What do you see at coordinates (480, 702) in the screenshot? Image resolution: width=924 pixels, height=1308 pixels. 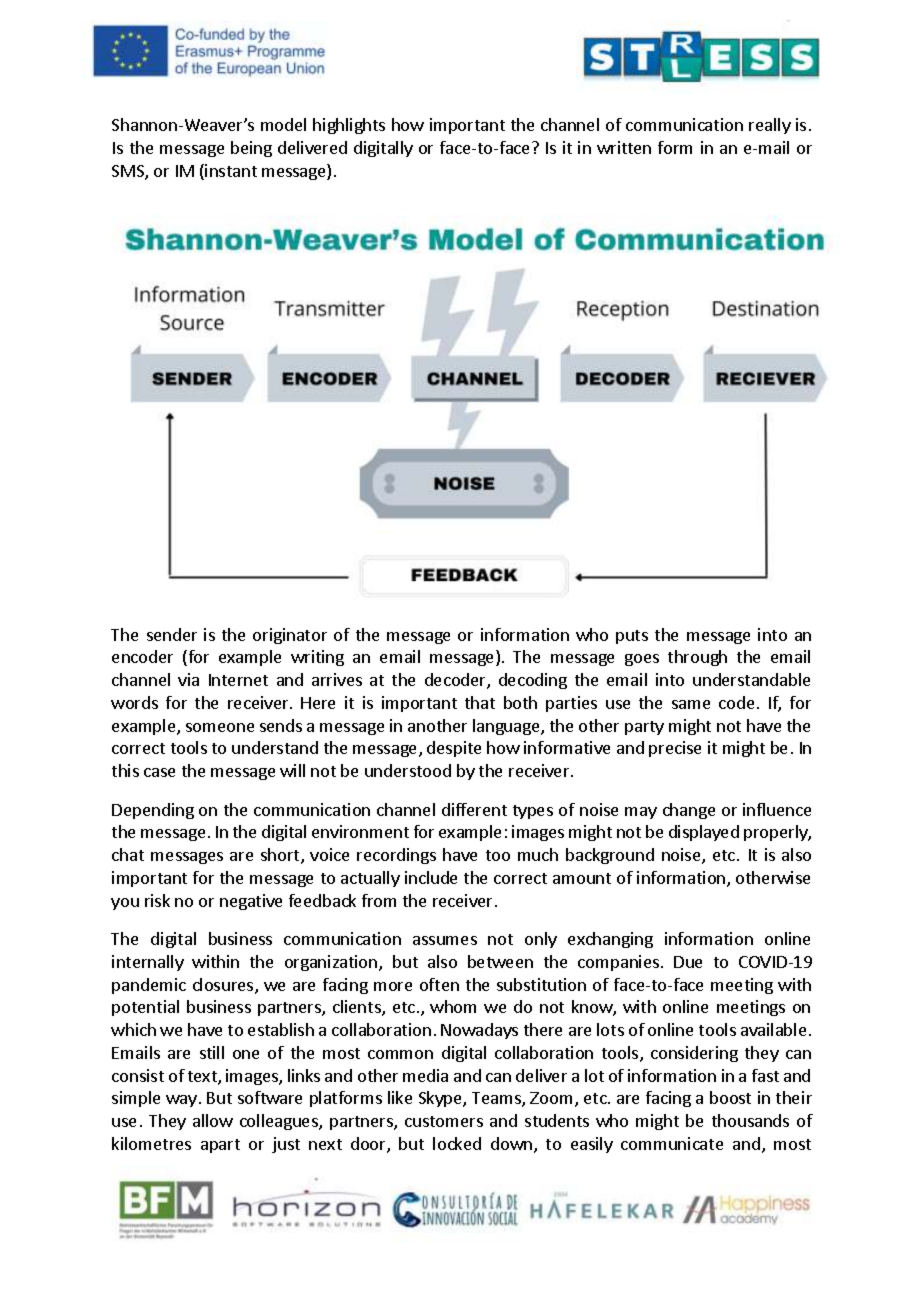 I see `that` at bounding box center [480, 702].
